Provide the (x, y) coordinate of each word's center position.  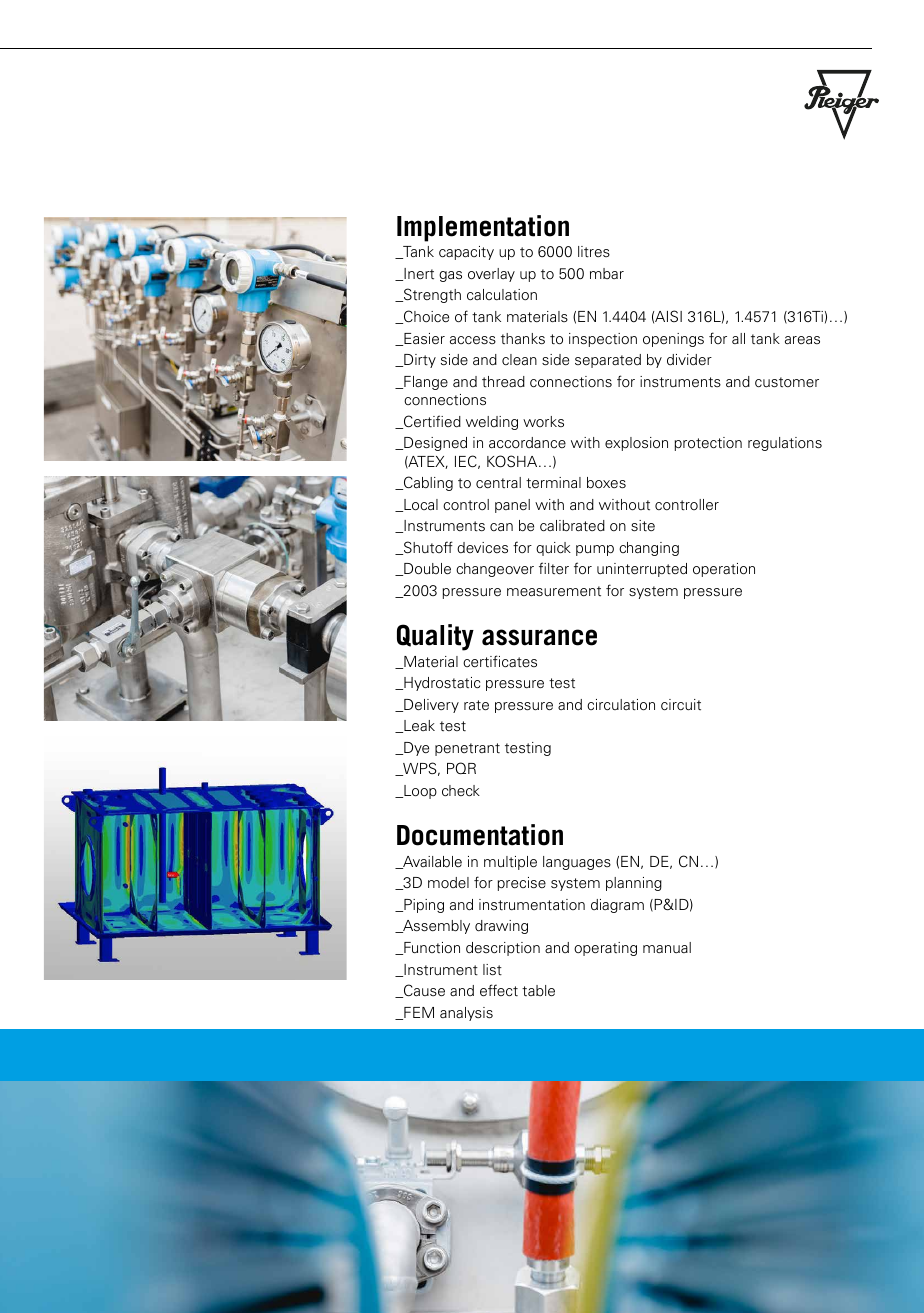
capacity (466, 253)
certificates (500, 661)
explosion (636, 444)
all (738, 338)
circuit (681, 705)
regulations (785, 444)
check (461, 790)
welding (492, 423)
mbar (607, 273)
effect (499, 990)
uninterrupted (642, 570)
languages (577, 863)
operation (724, 570)
